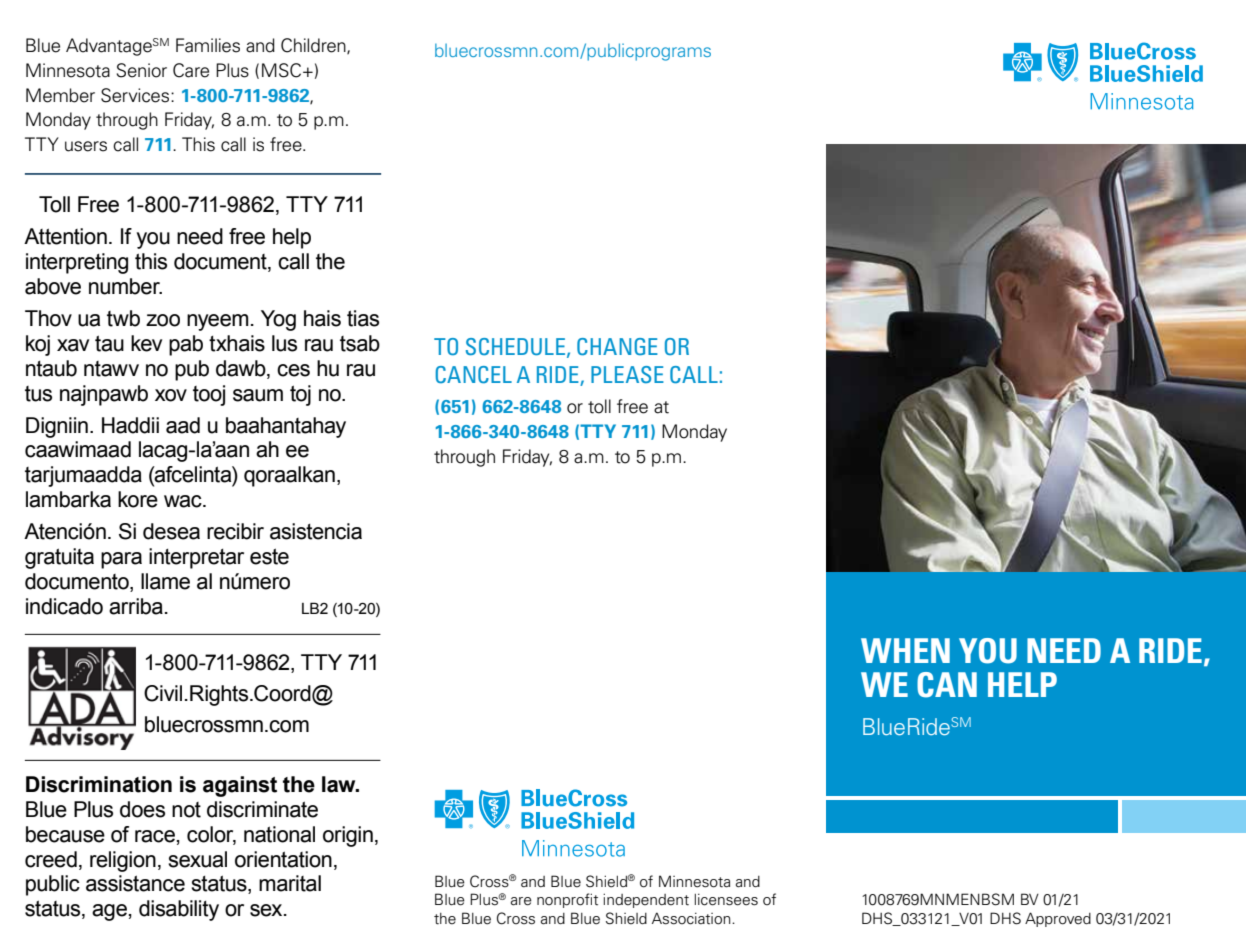  I want to click on Care, so click(191, 70).
